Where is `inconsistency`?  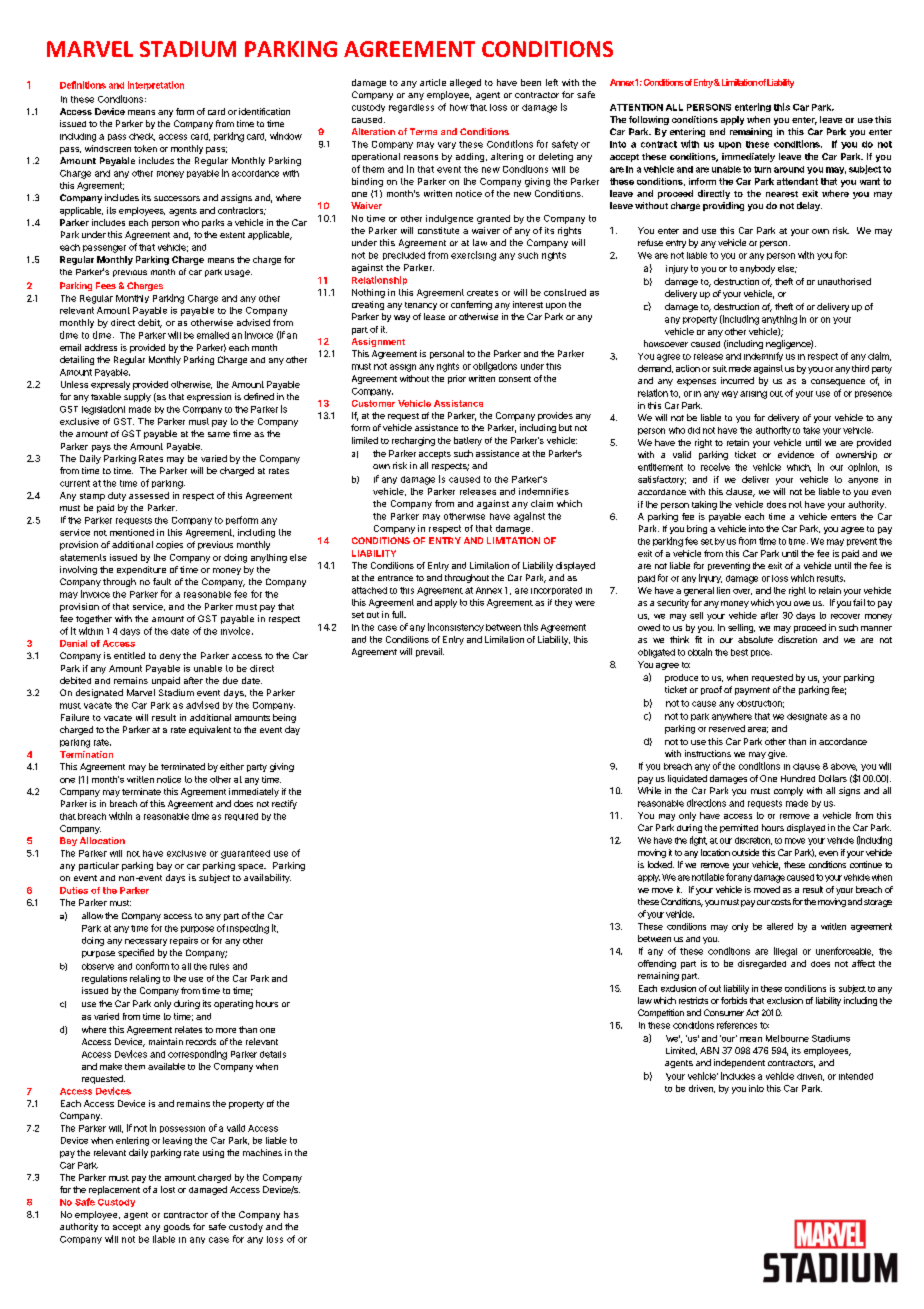 inconsistency is located at coordinates (456, 627).
